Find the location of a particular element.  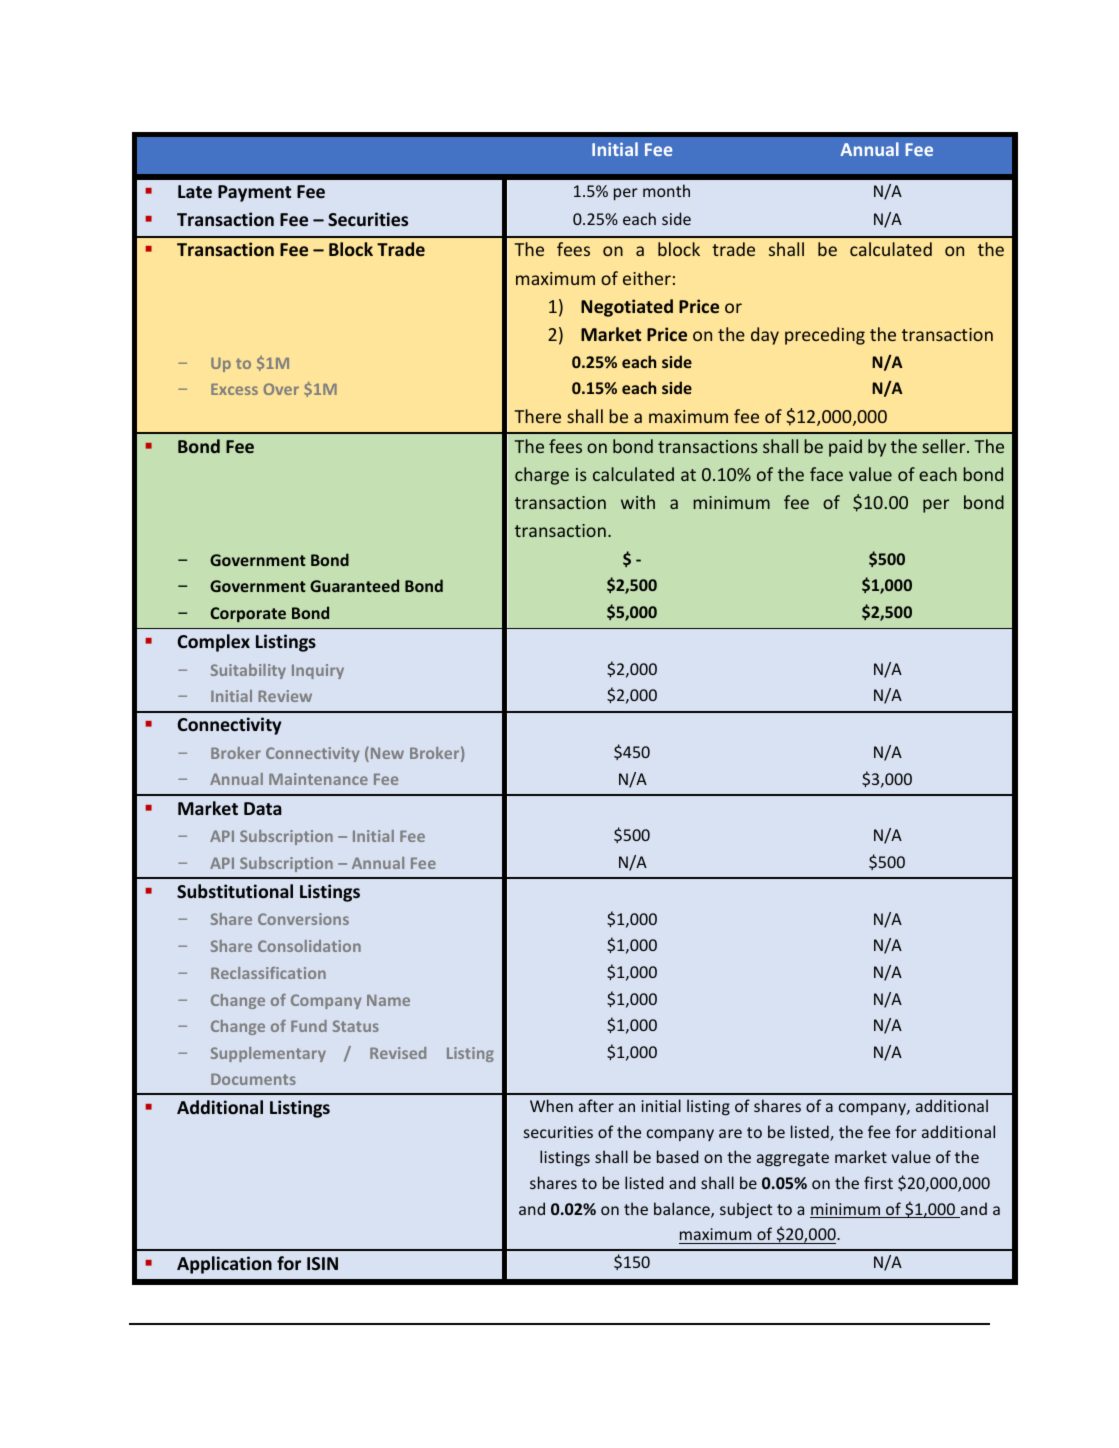

ISIN is located at coordinates (322, 1263).
